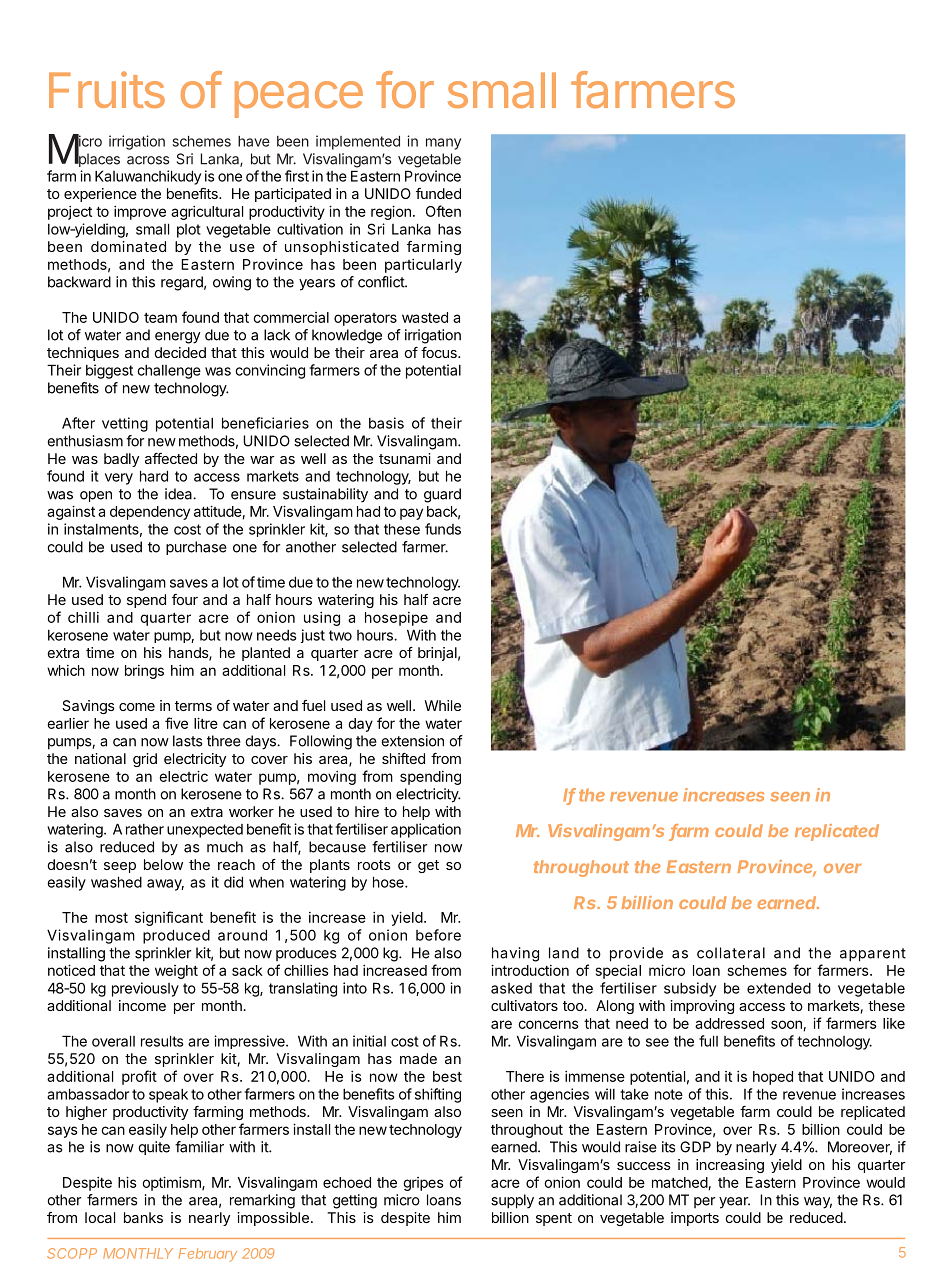  What do you see at coordinates (443, 529) in the screenshot?
I see `funds` at bounding box center [443, 529].
